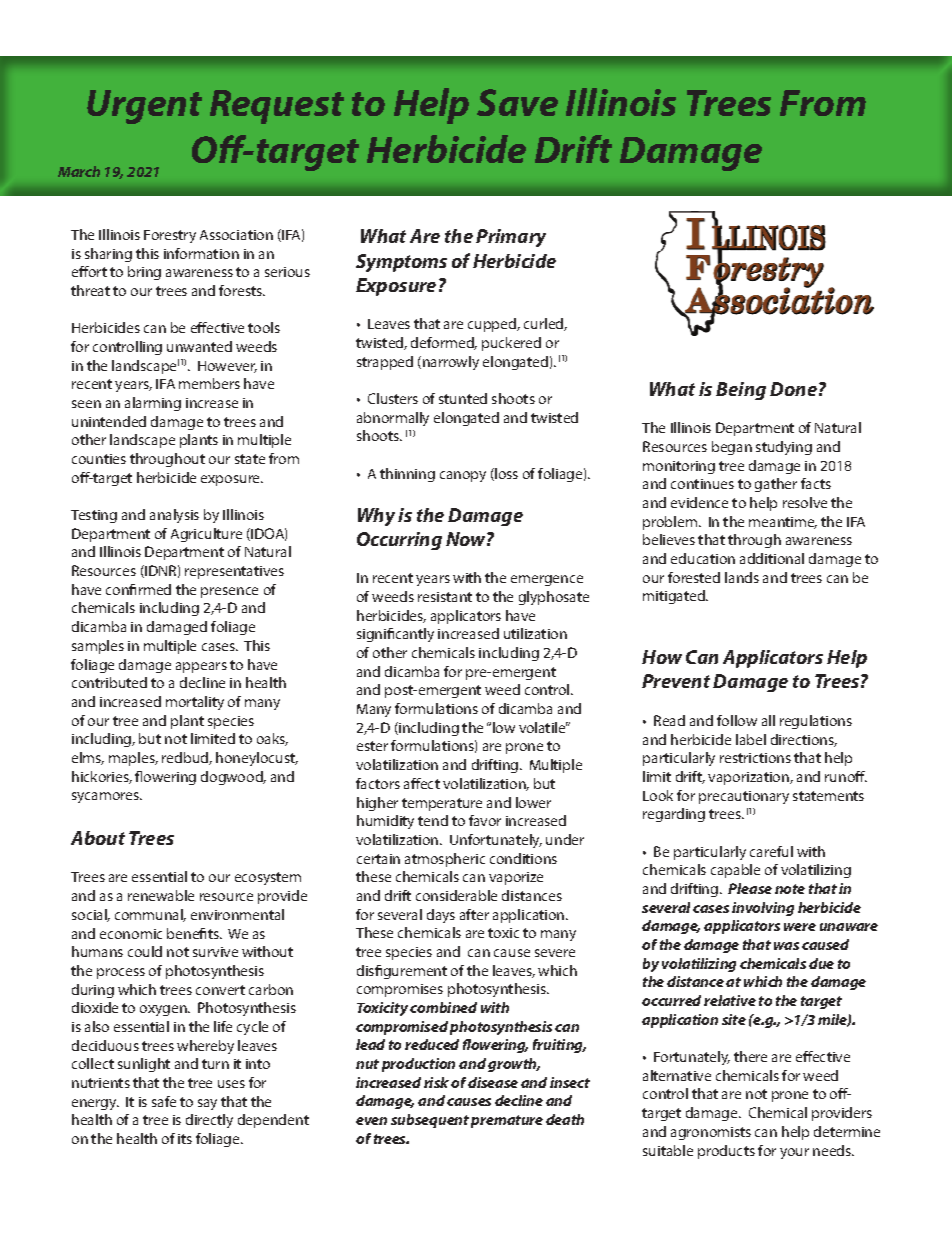  Describe the element at coordinates (201, 667) in the image. I see `appears` at that location.
